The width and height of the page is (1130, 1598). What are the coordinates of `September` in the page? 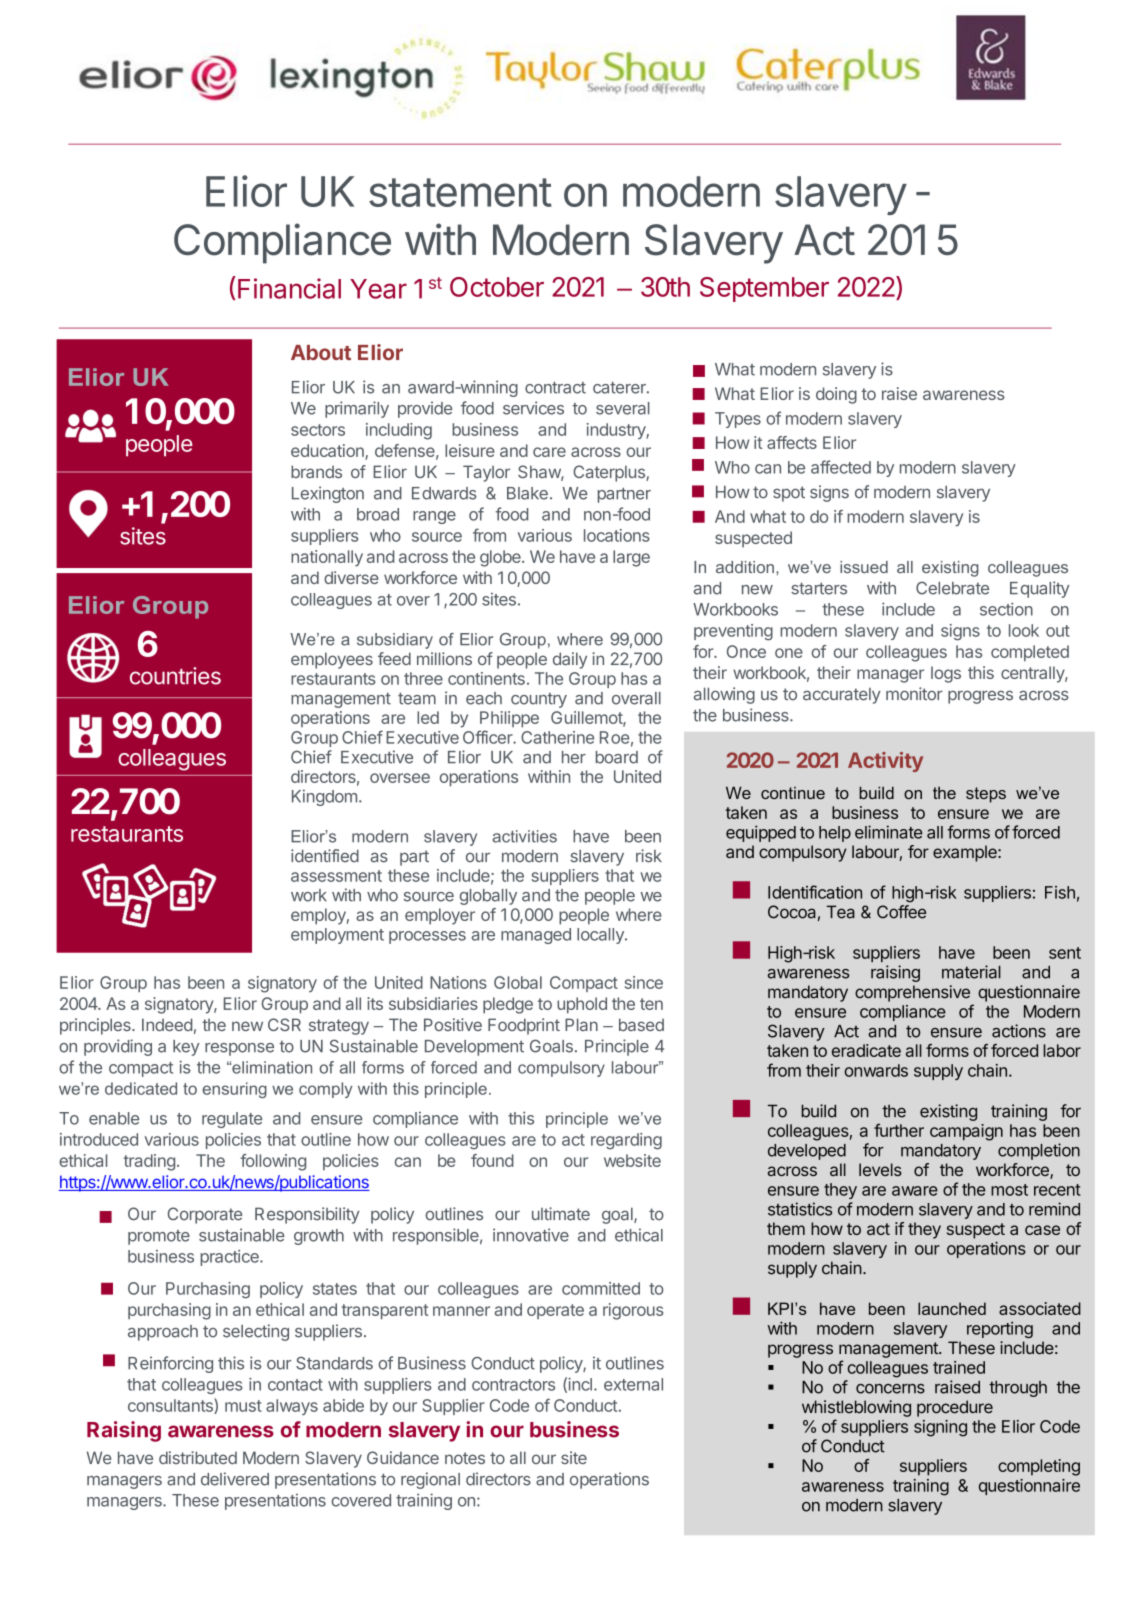 It's located at (764, 289).
